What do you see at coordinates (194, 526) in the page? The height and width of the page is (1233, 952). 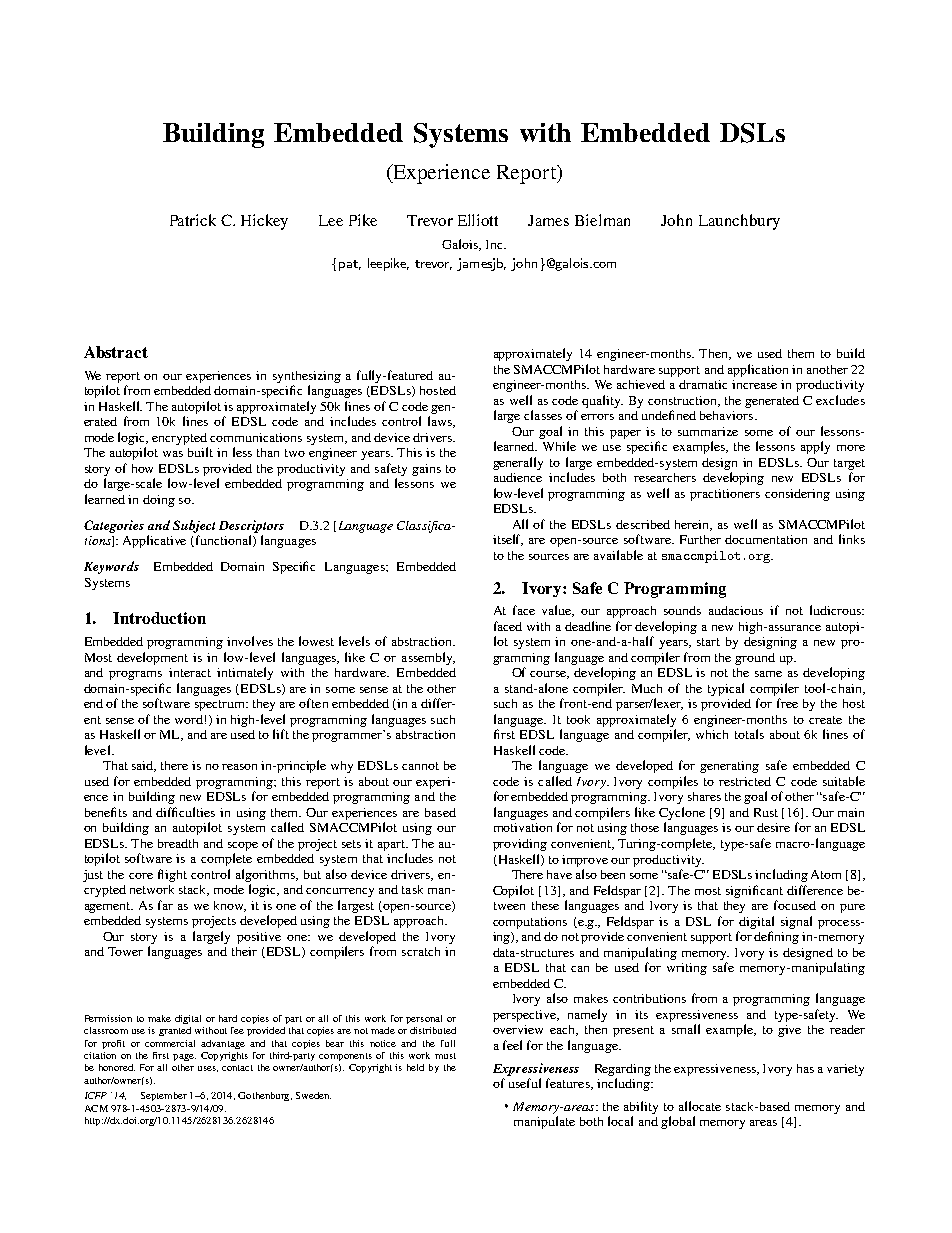 I see `Subject` at bounding box center [194, 526].
